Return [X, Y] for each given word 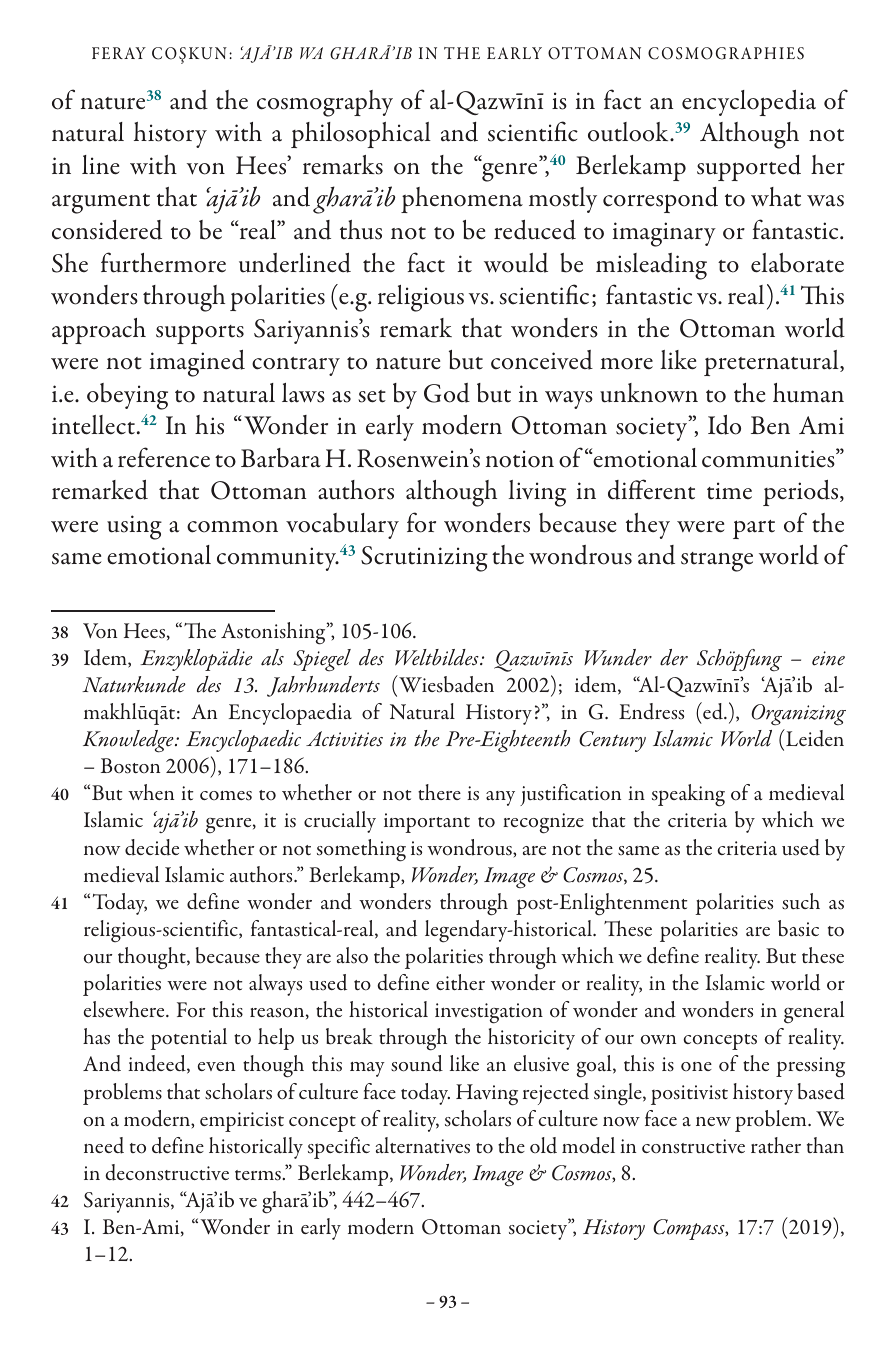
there [439, 792]
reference [164, 457]
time [729, 490]
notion [519, 459]
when [151, 792]
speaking [688, 795]
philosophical [361, 135]
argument [101, 204]
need [104, 1145]
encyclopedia [749, 103]
